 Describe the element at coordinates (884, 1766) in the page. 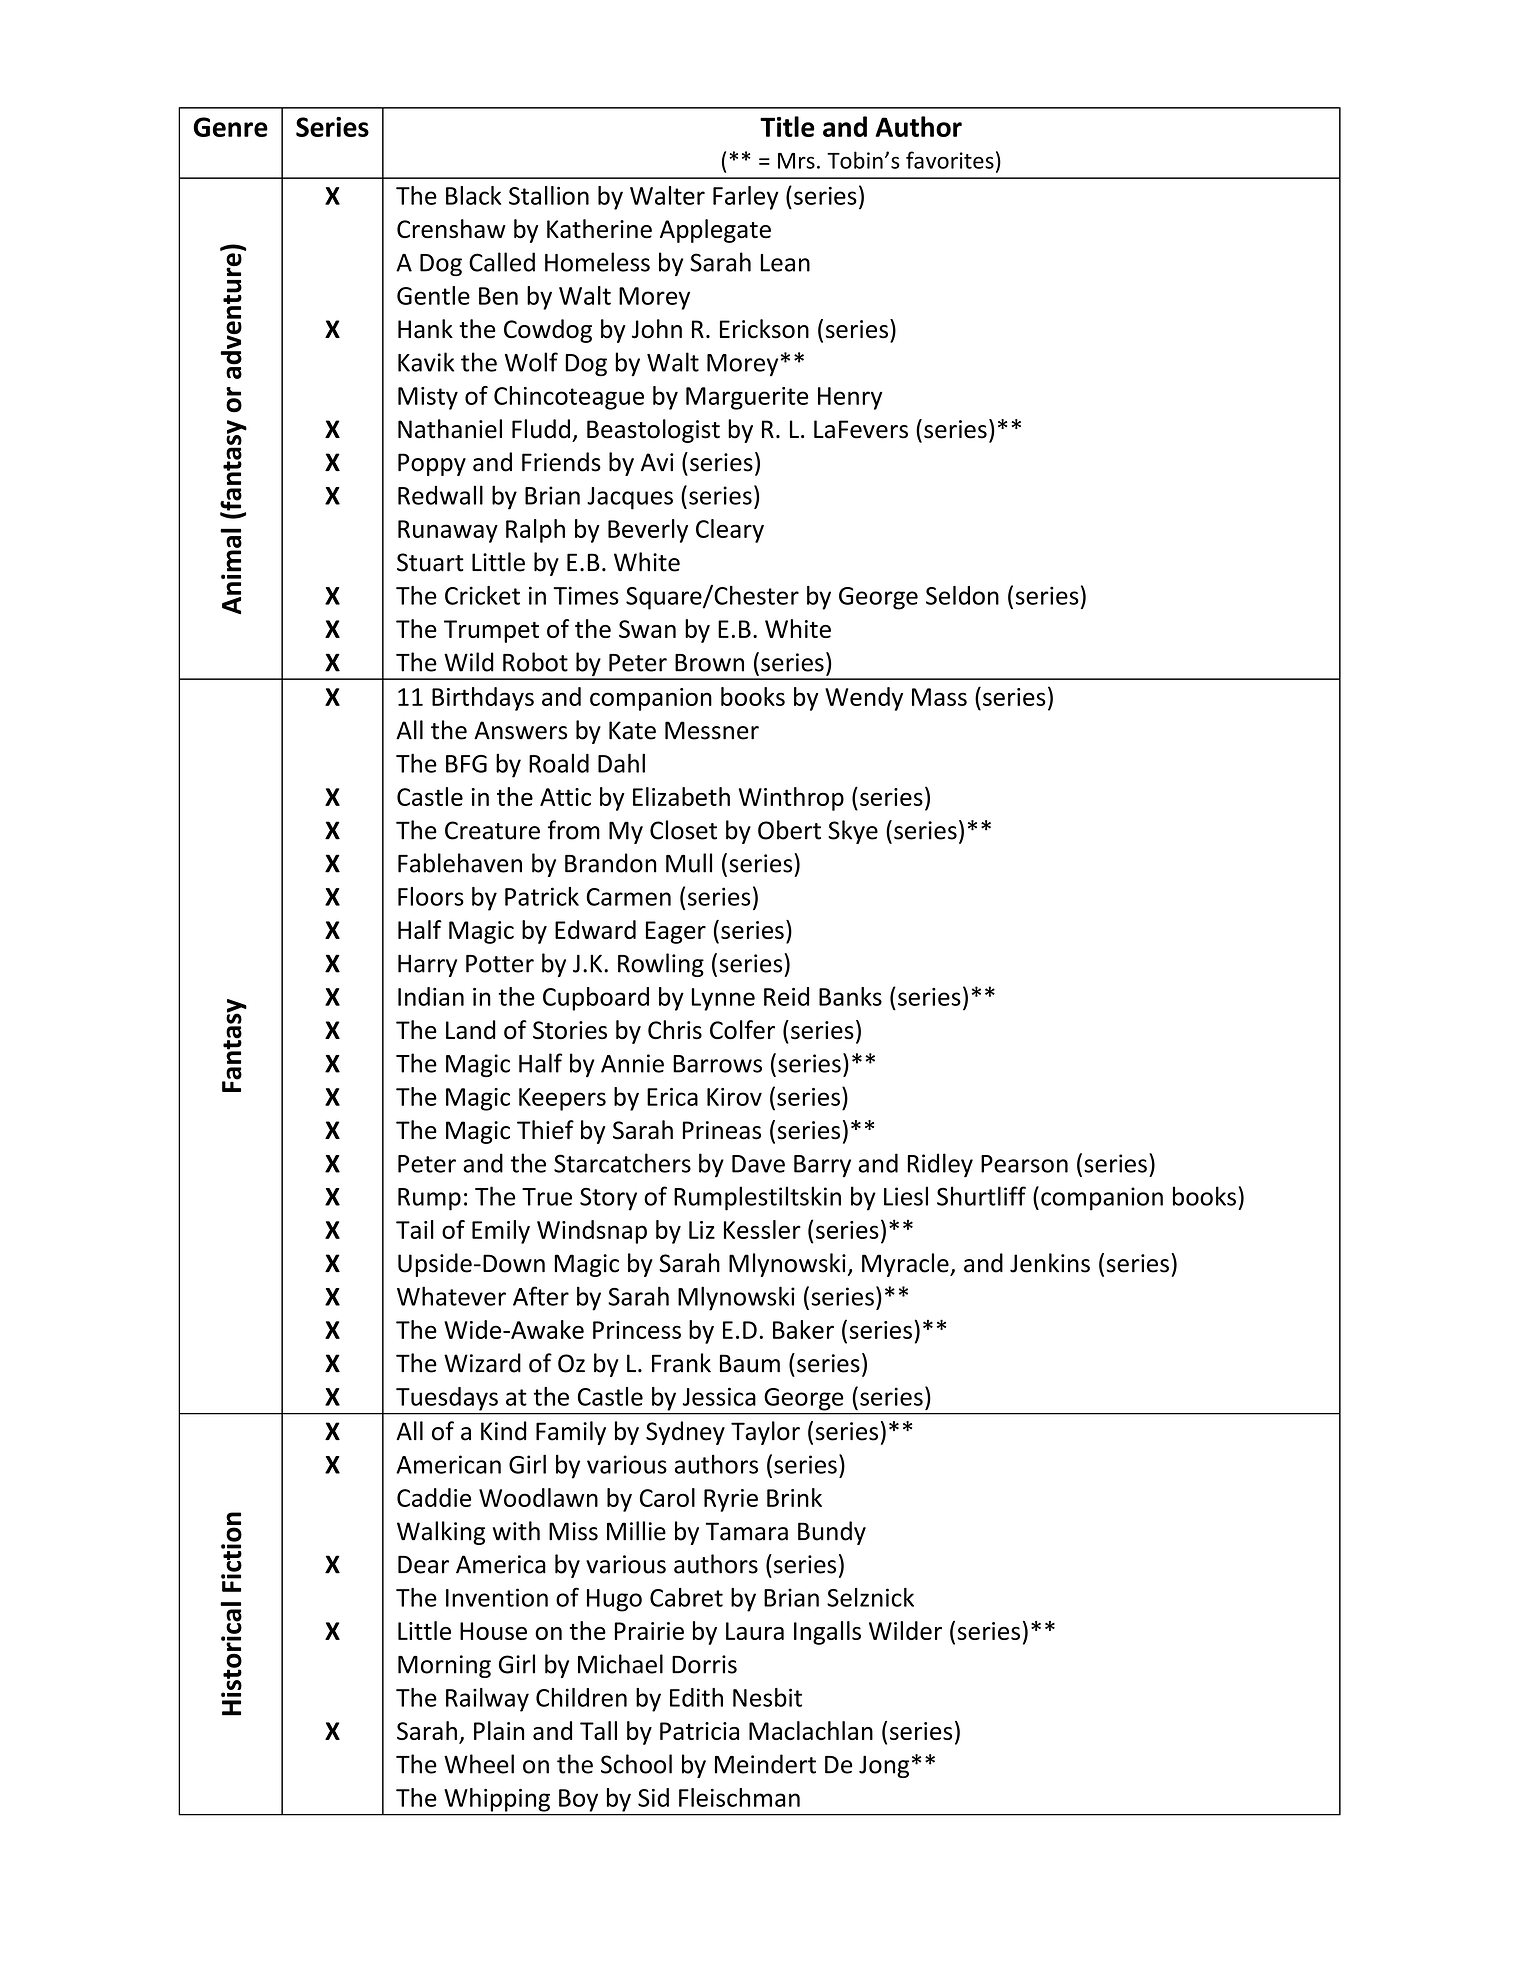

I see `Jong` at that location.
